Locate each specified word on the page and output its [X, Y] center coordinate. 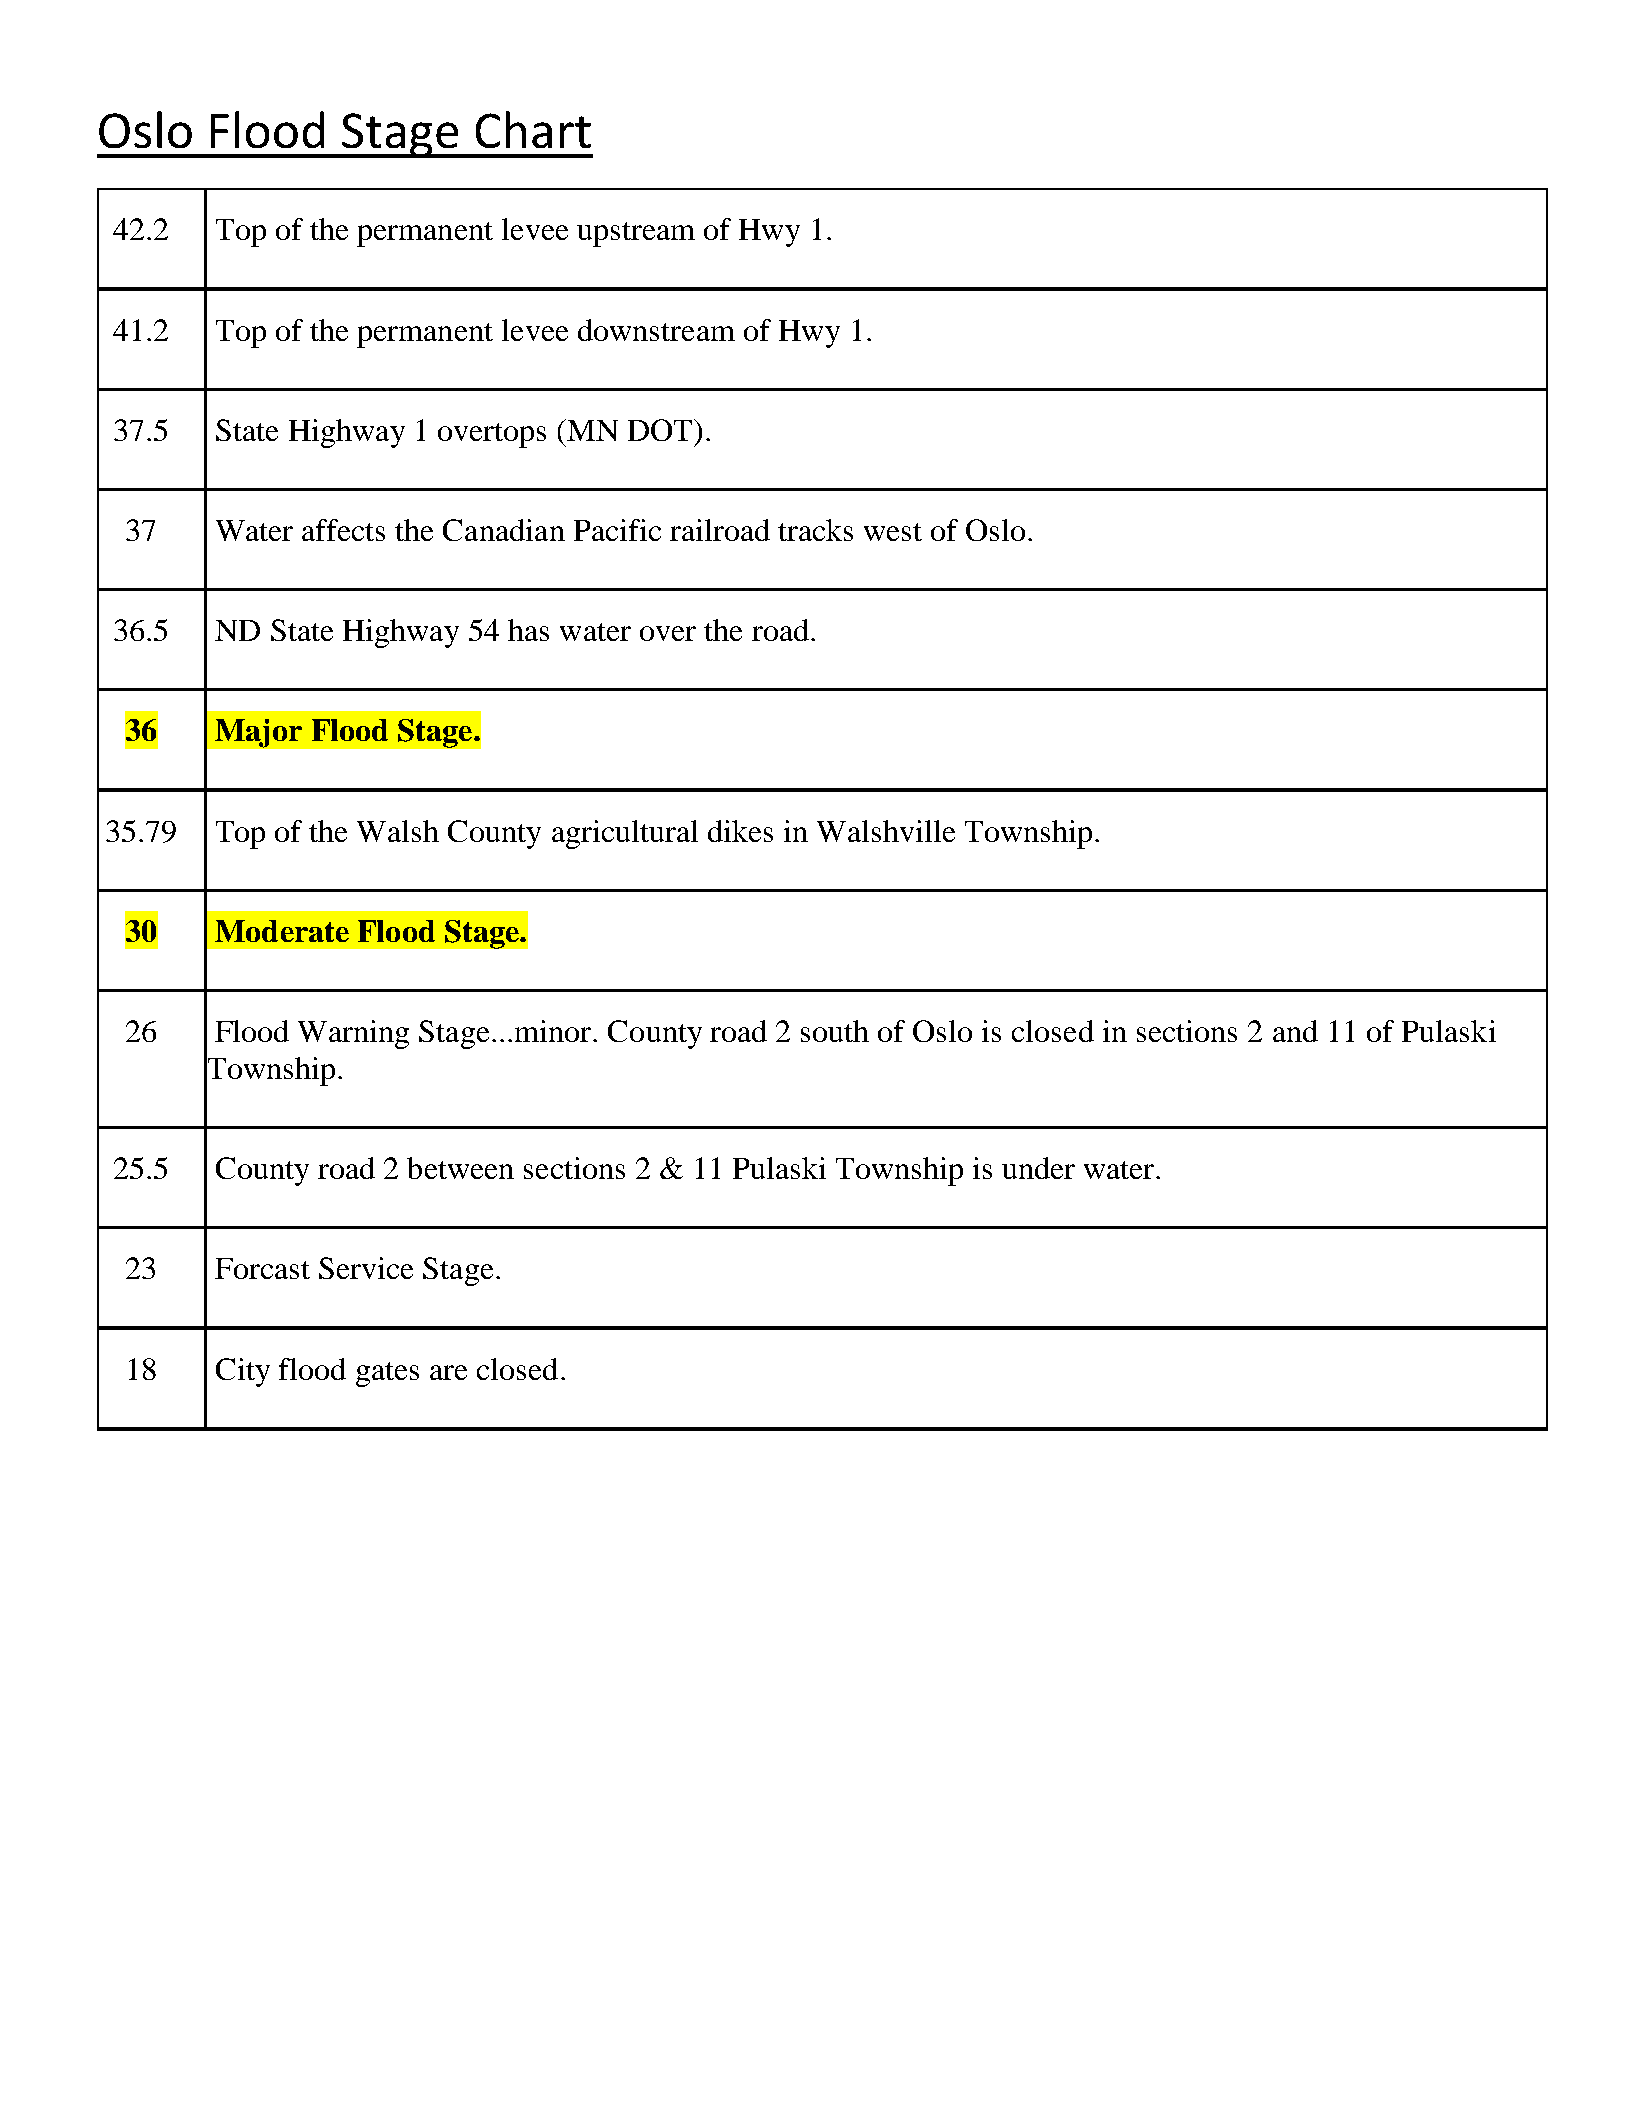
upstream [636, 234]
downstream [656, 330]
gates [387, 1374]
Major [258, 733]
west [893, 532]
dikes [740, 831]
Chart [533, 129]
